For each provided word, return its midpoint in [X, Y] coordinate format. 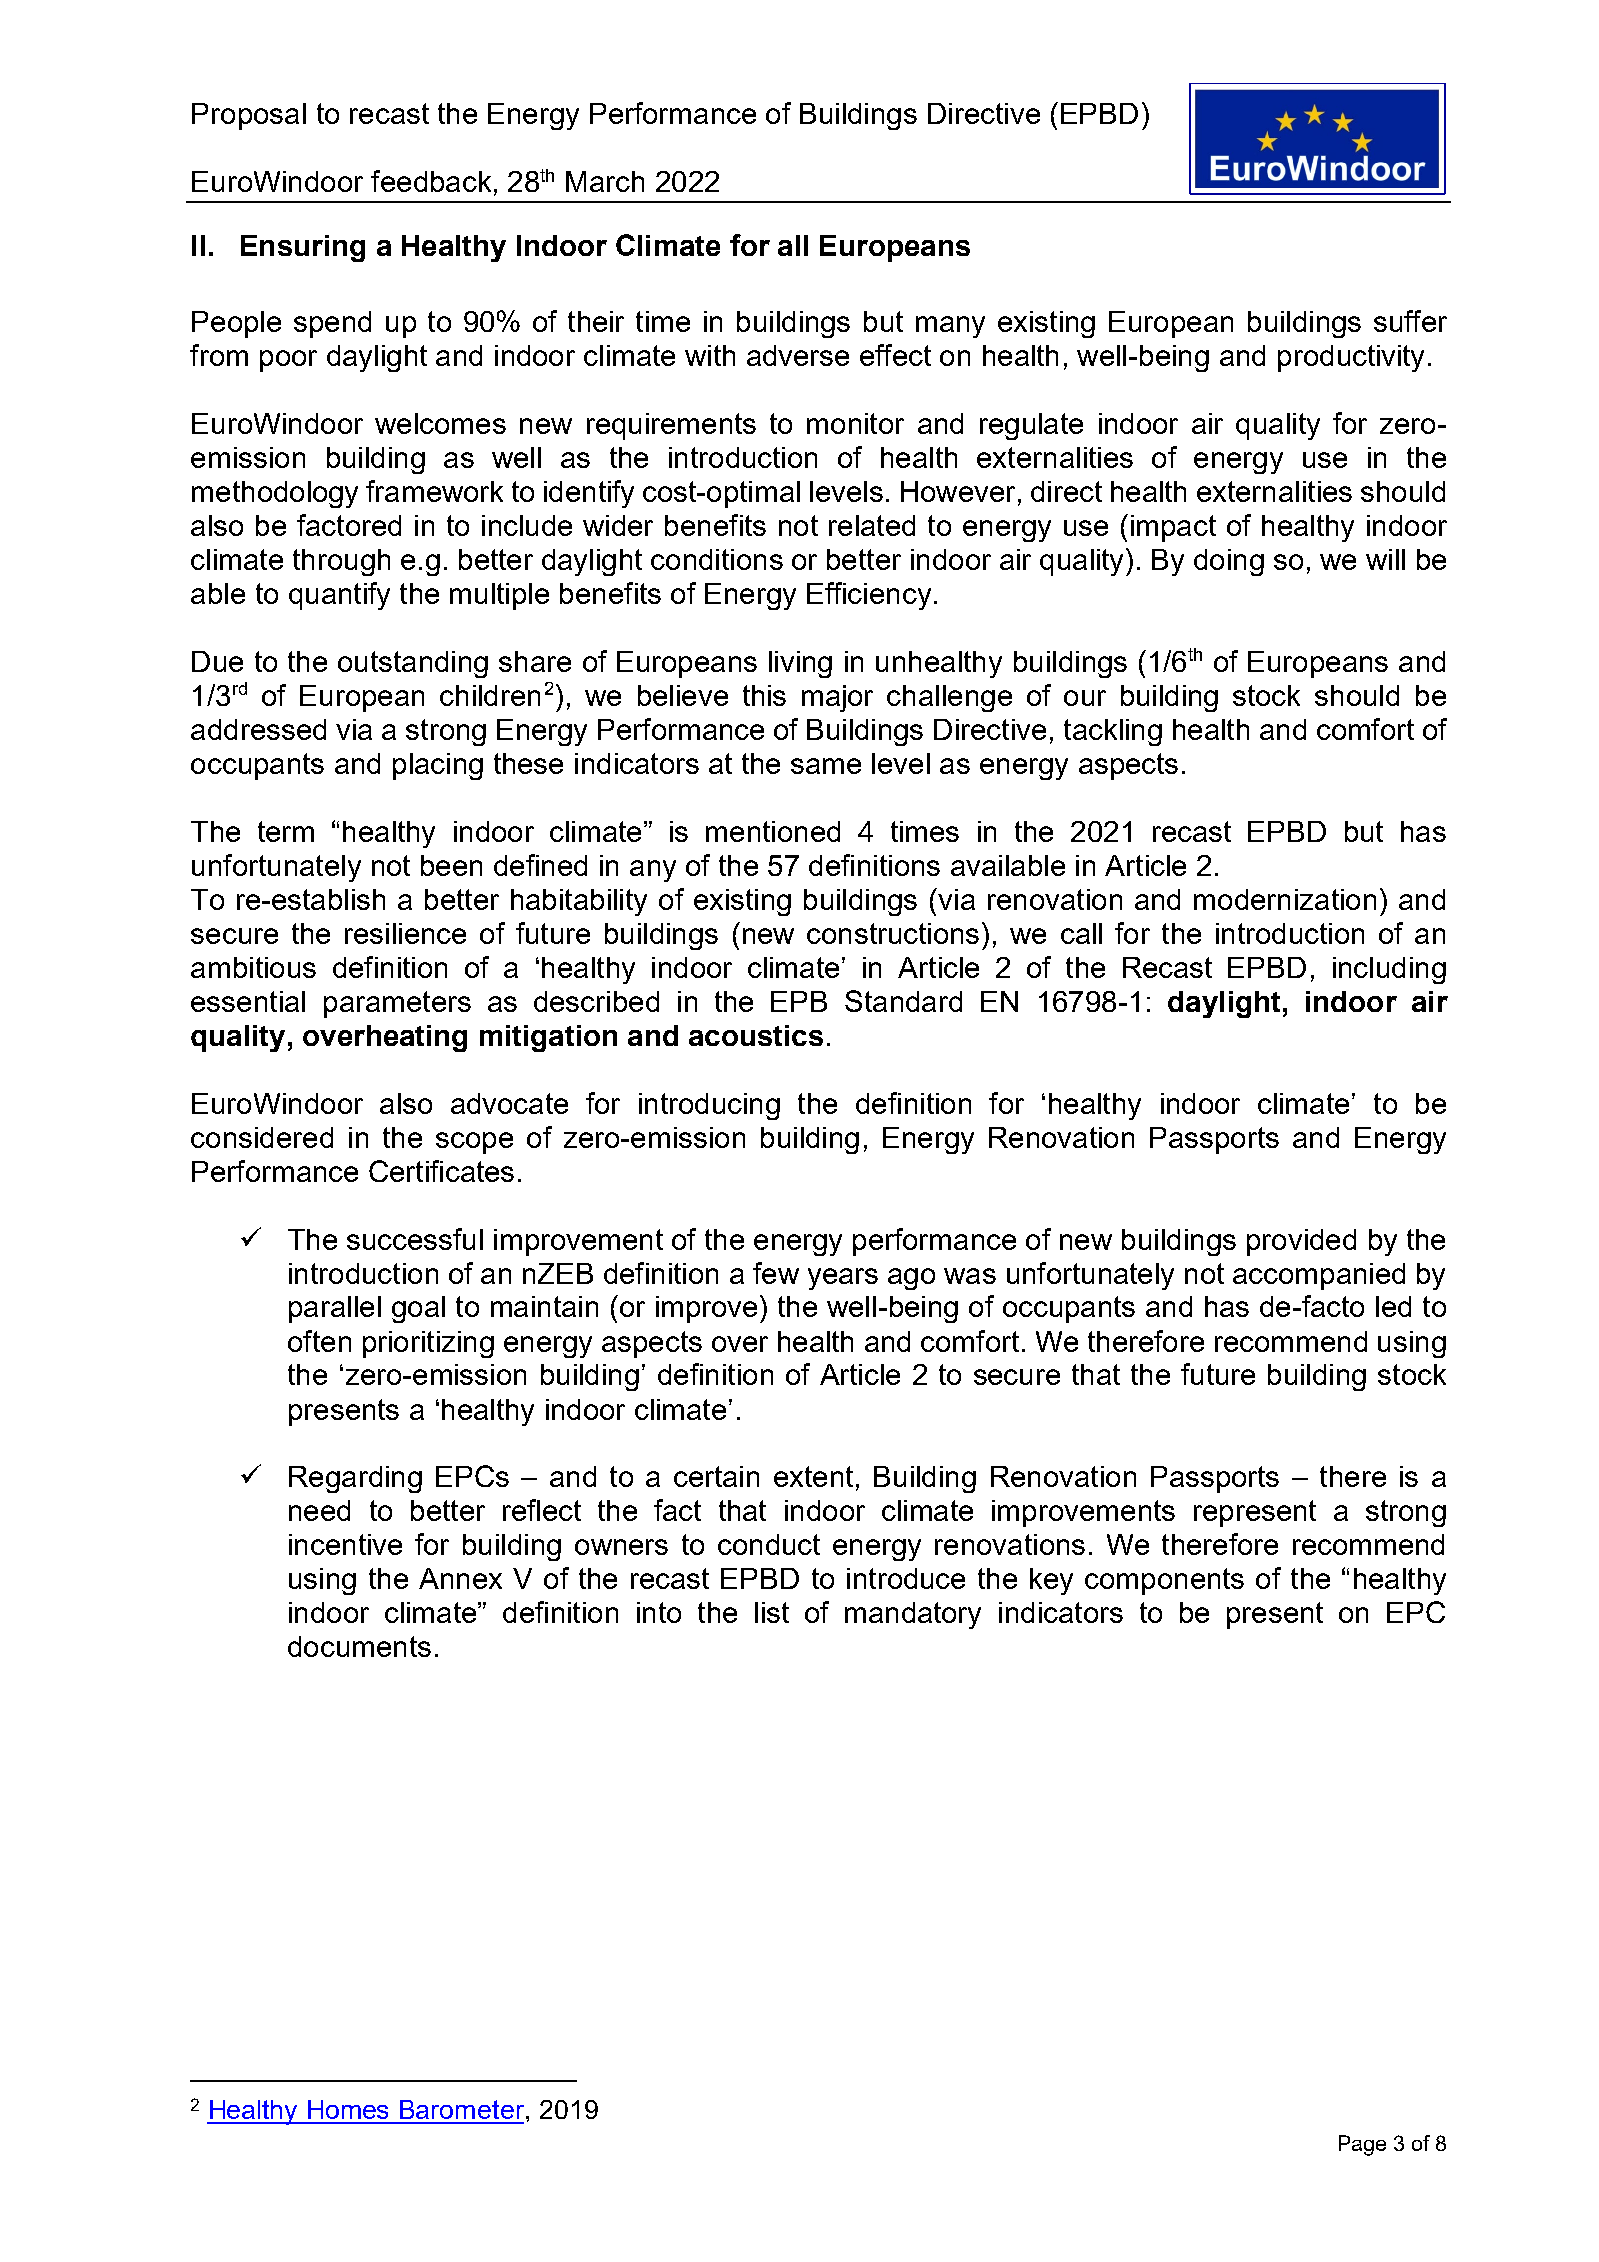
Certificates [441, 1171]
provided [1301, 1242]
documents [359, 1646]
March [605, 181]
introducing [709, 1106]
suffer [1410, 321]
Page [1362, 2145]
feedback [431, 181]
